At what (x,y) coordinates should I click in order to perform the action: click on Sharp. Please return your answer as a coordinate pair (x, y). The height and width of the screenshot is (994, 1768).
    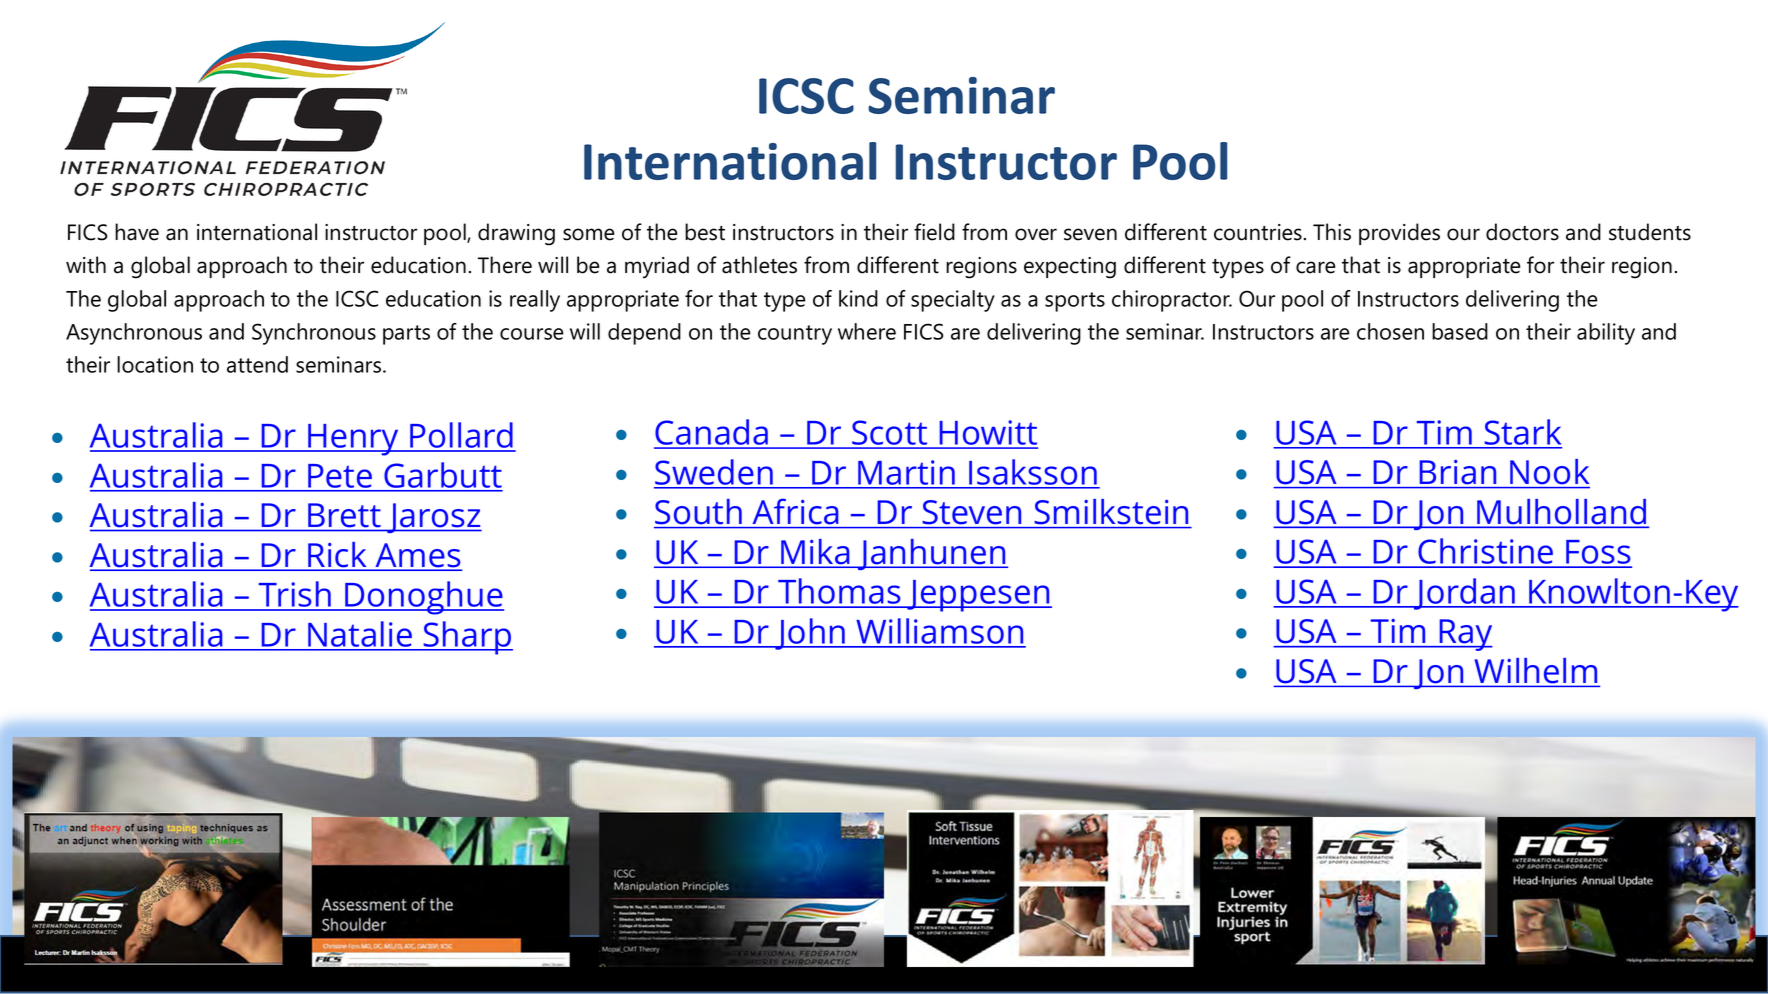
    Looking at the image, I should click on (467, 638).
